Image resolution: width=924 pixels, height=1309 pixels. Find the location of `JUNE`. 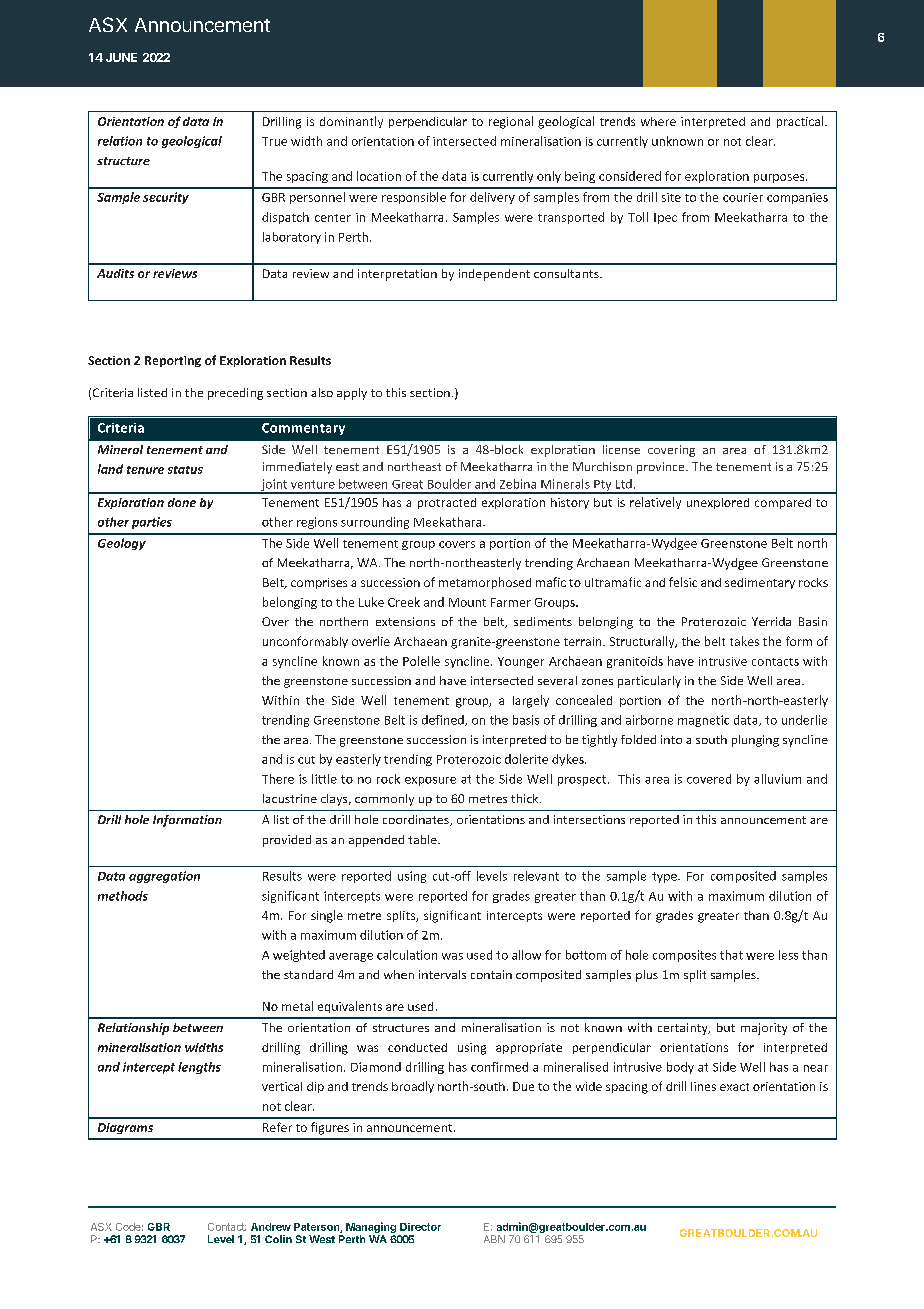

JUNE is located at coordinates (121, 57).
